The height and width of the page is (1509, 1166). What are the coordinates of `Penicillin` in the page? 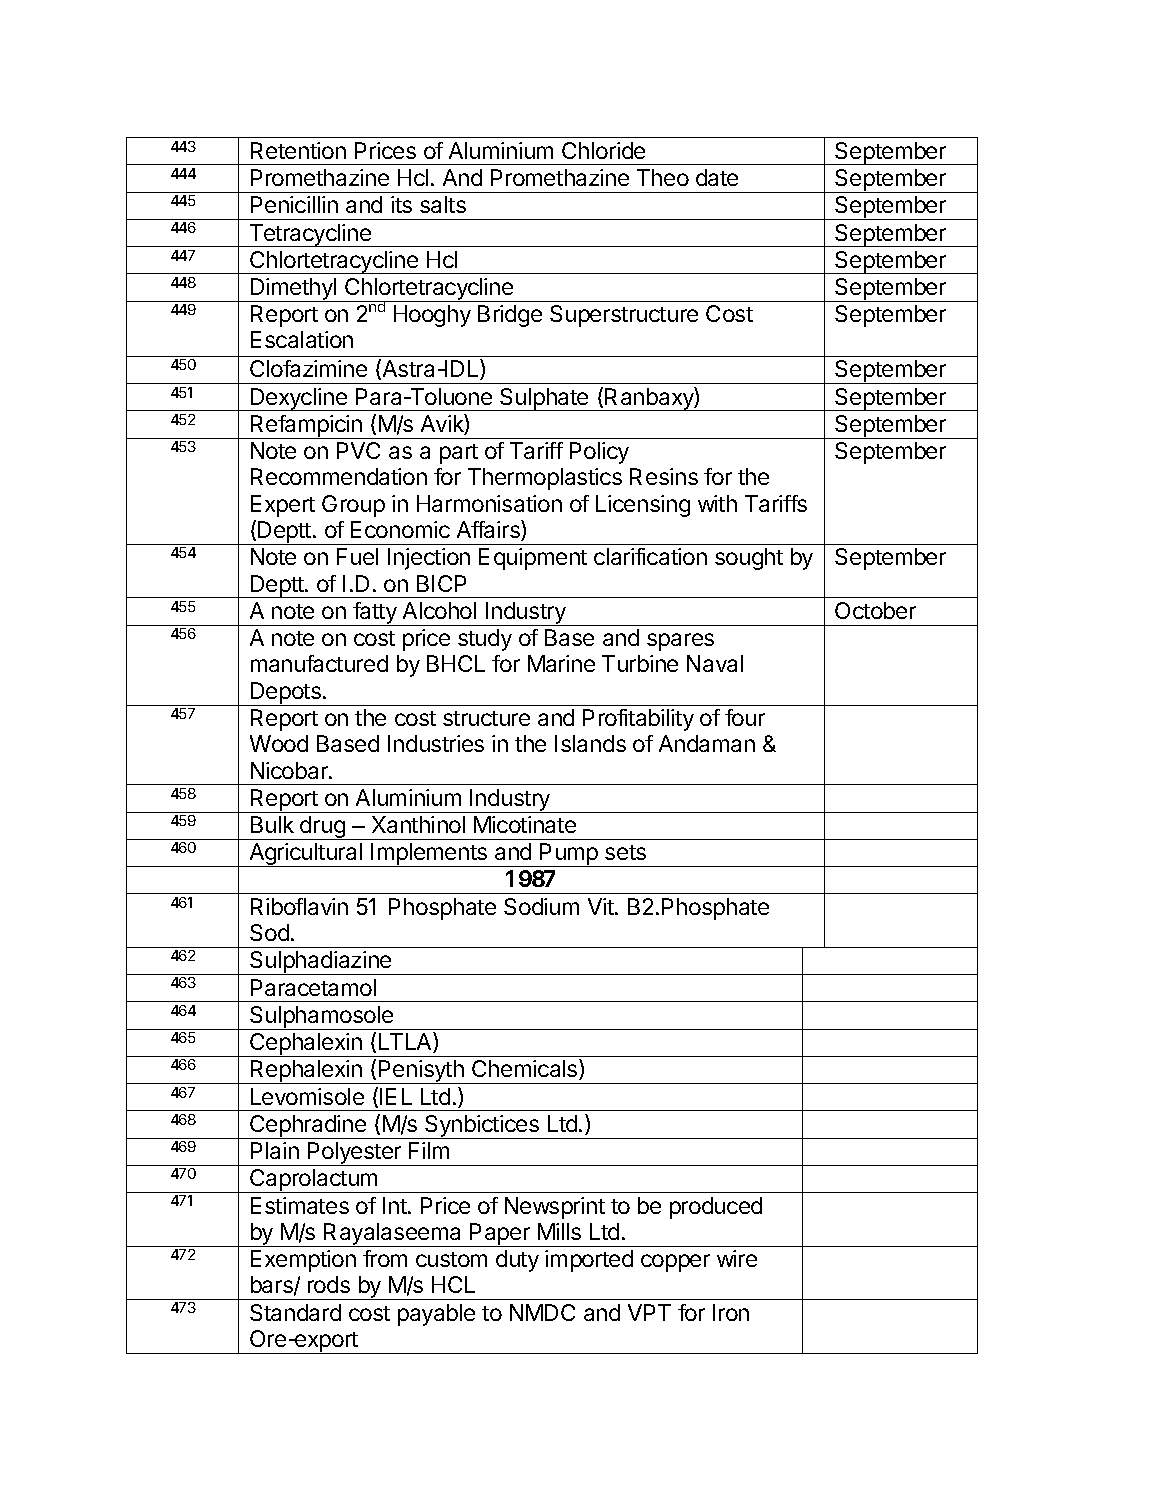 It's located at (294, 204).
